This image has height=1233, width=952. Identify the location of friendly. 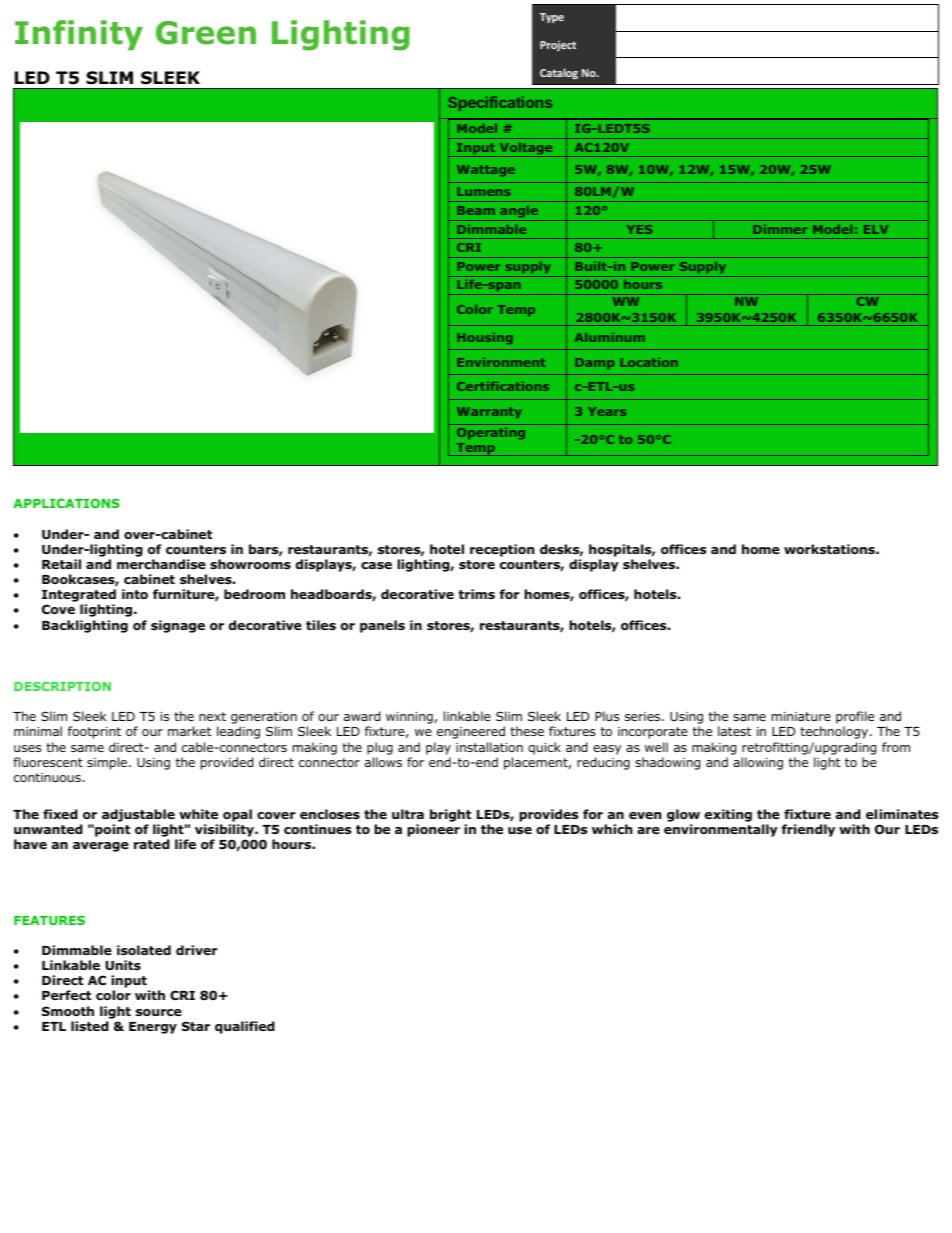
(808, 830).
